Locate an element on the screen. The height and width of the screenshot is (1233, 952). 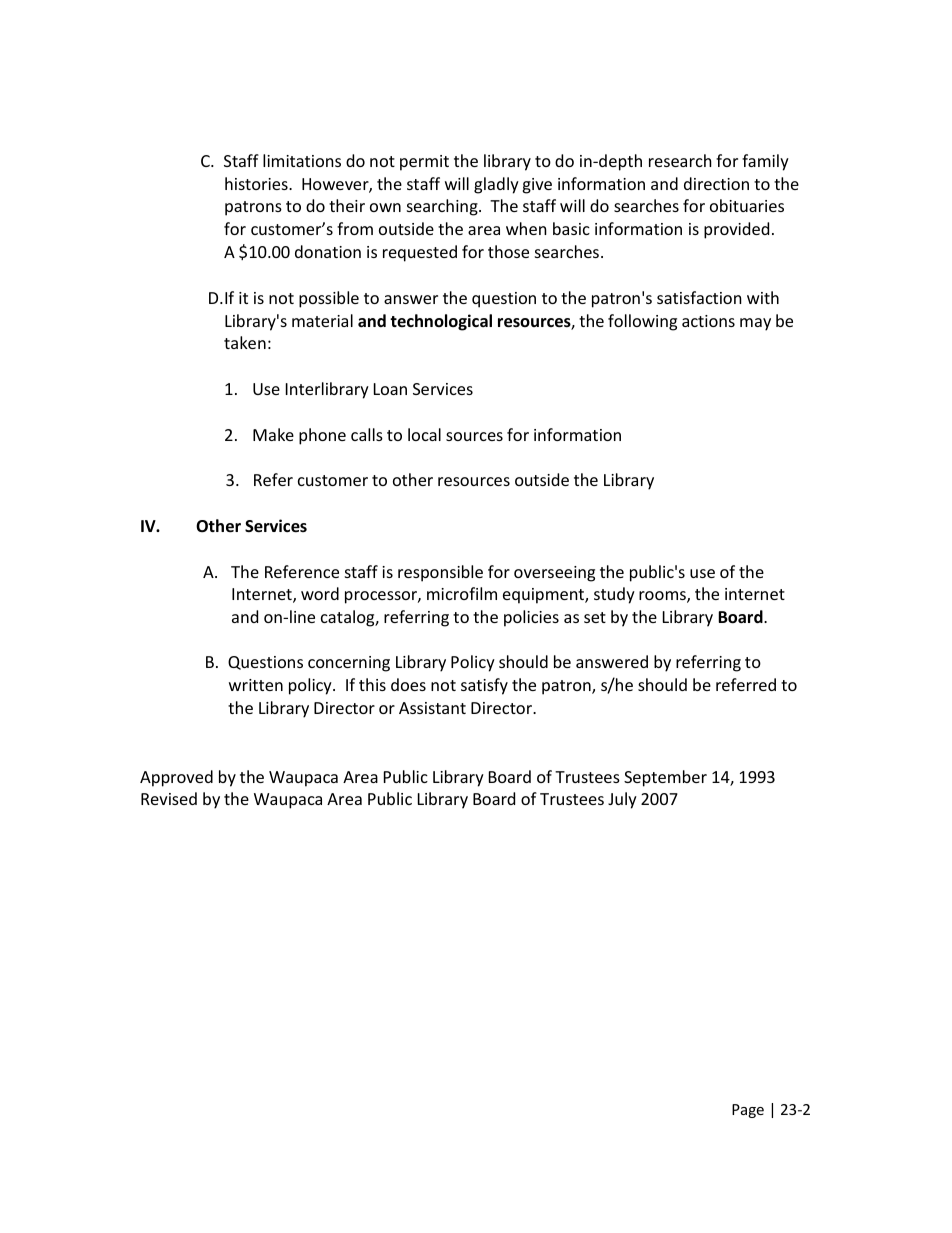
microfilm is located at coordinates (462, 593).
